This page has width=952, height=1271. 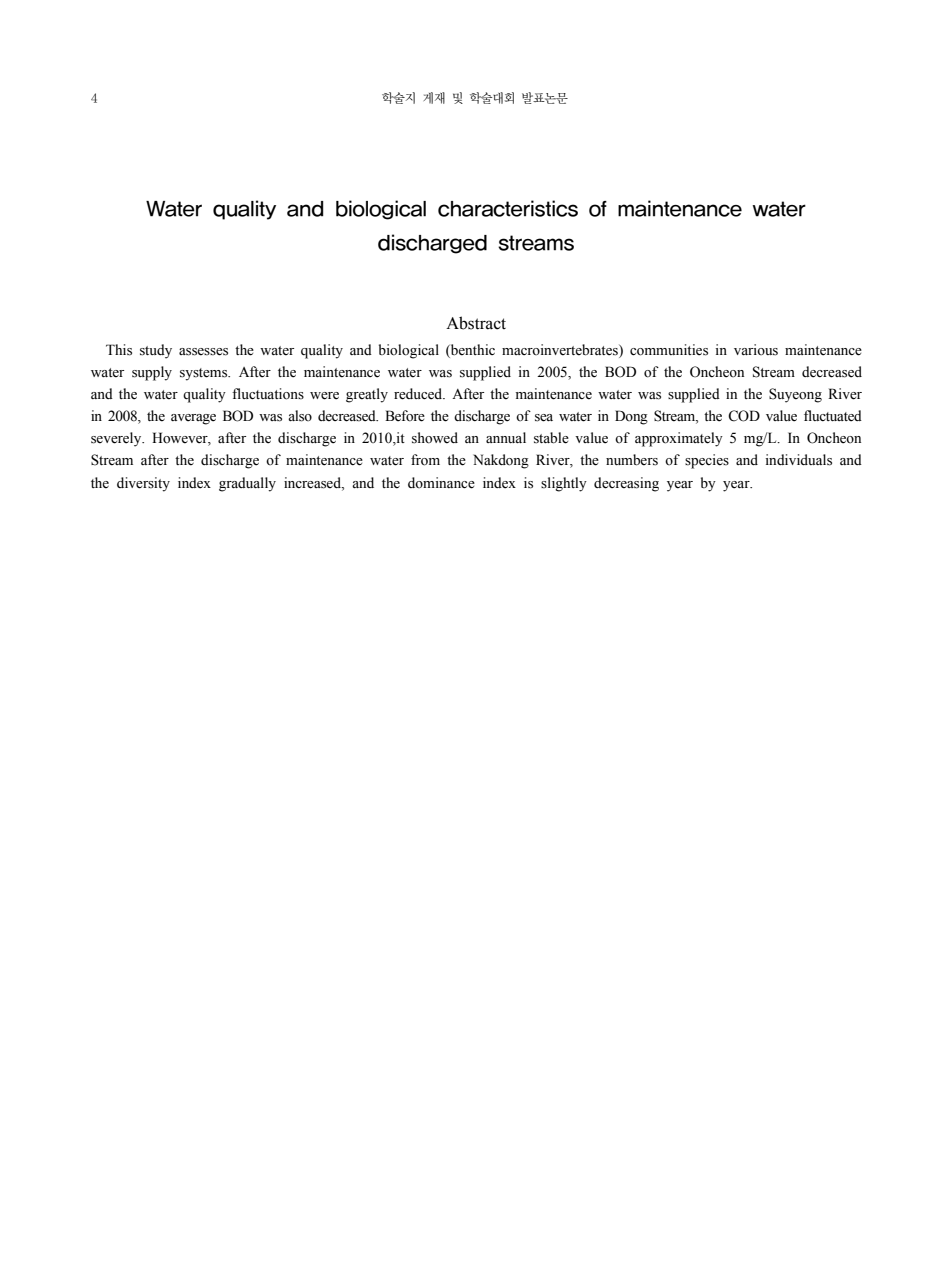 I want to click on various, so click(x=756, y=350).
